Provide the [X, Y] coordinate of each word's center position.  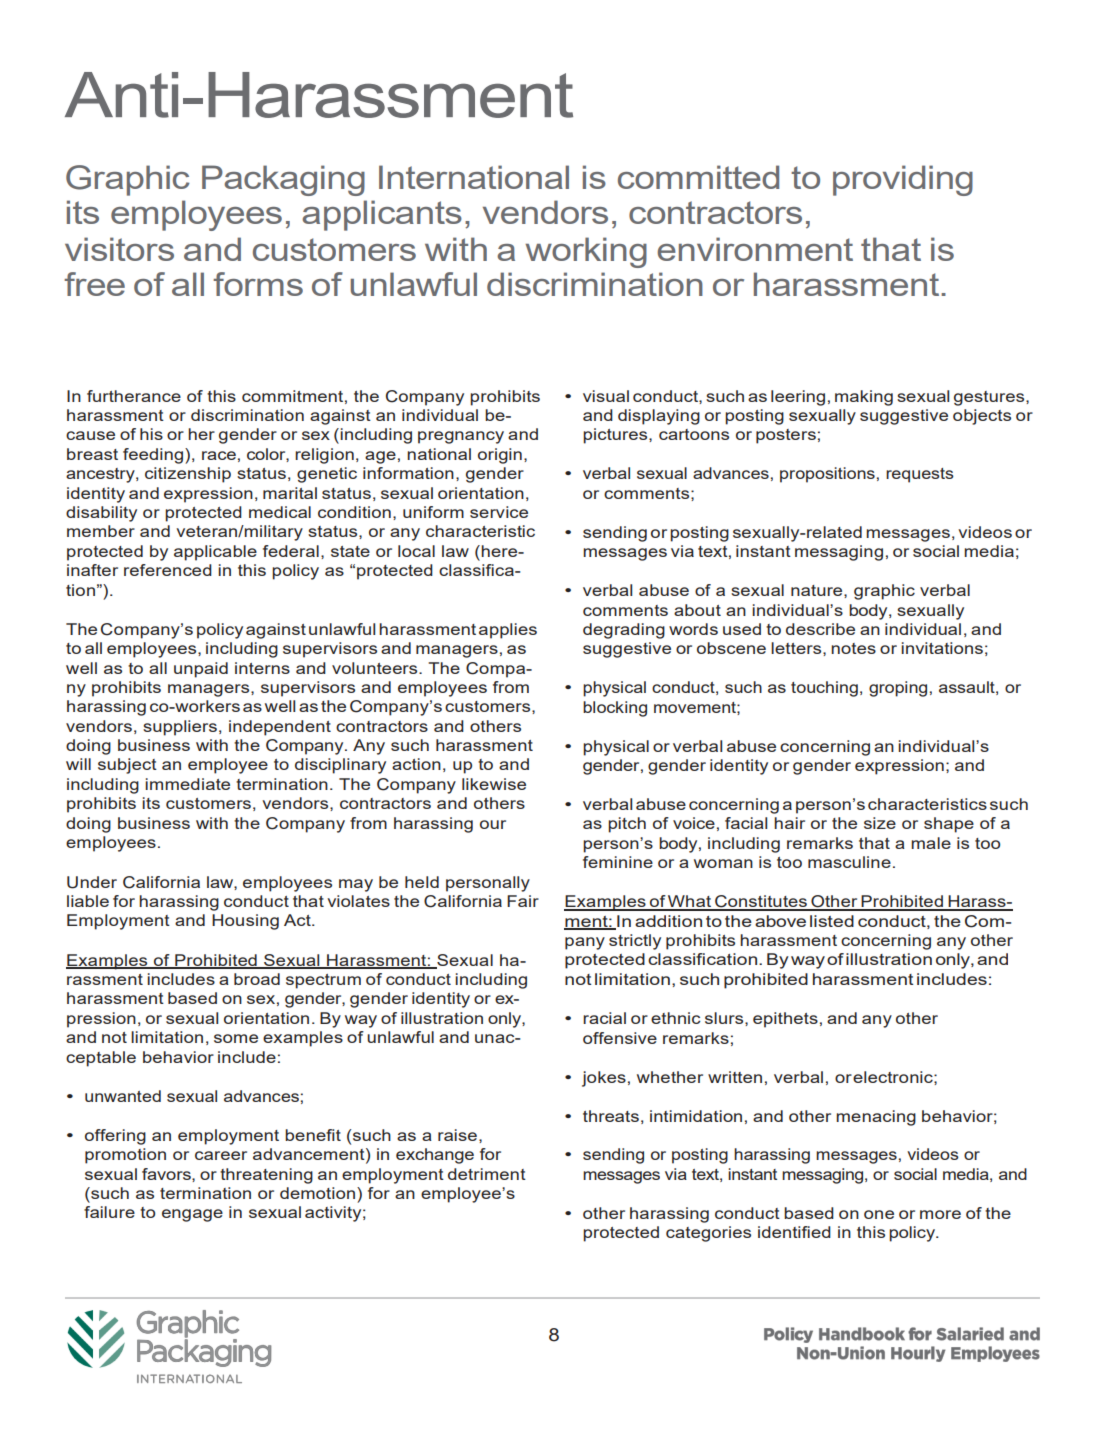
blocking [615, 709]
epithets [785, 1020]
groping [898, 689]
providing [903, 180]
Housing [245, 922]
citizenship [188, 475]
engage [192, 1215]
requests [920, 475]
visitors [119, 249]
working [586, 252]
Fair [523, 901]
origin [500, 456]
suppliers [180, 728]
